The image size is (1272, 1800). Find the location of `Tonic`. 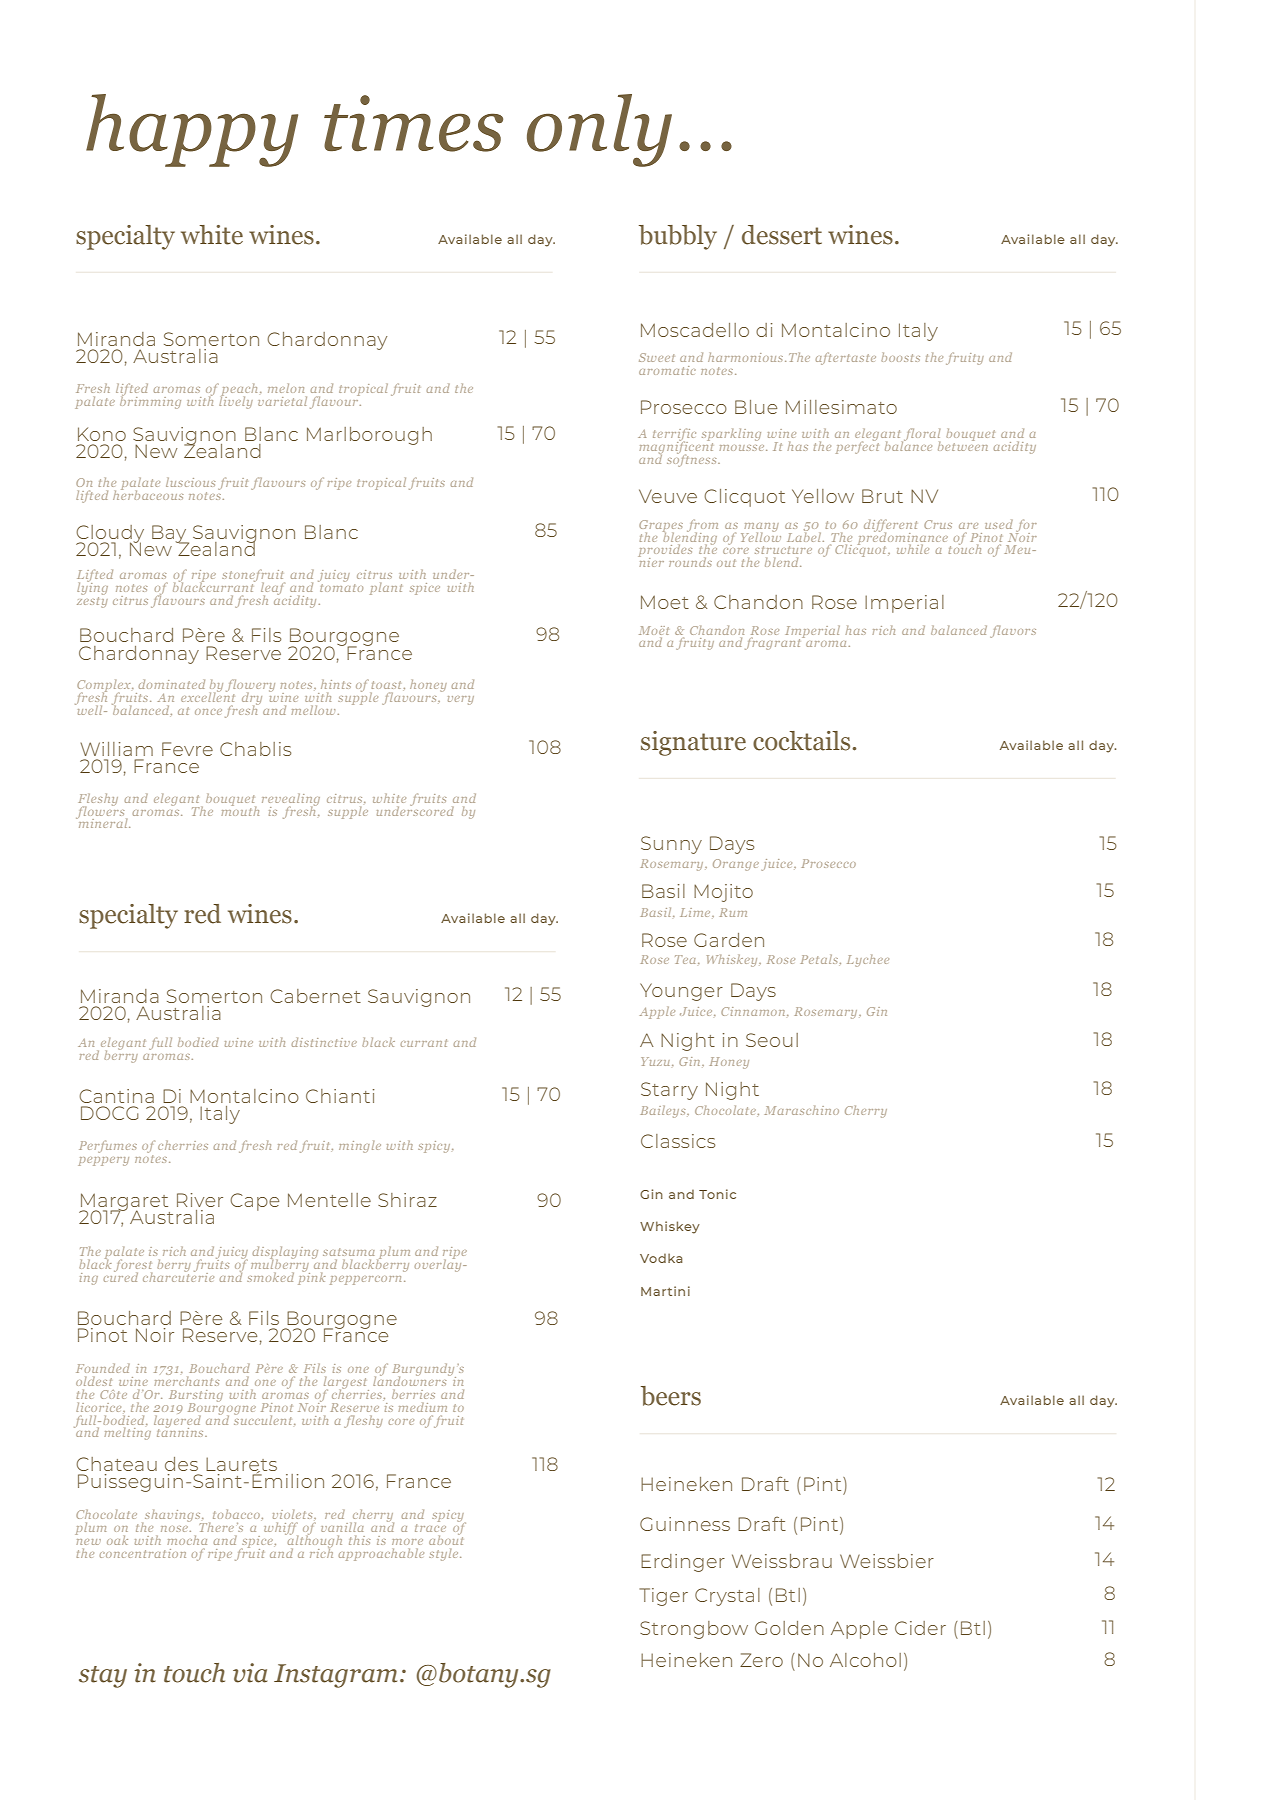

Tonic is located at coordinates (717, 1194).
